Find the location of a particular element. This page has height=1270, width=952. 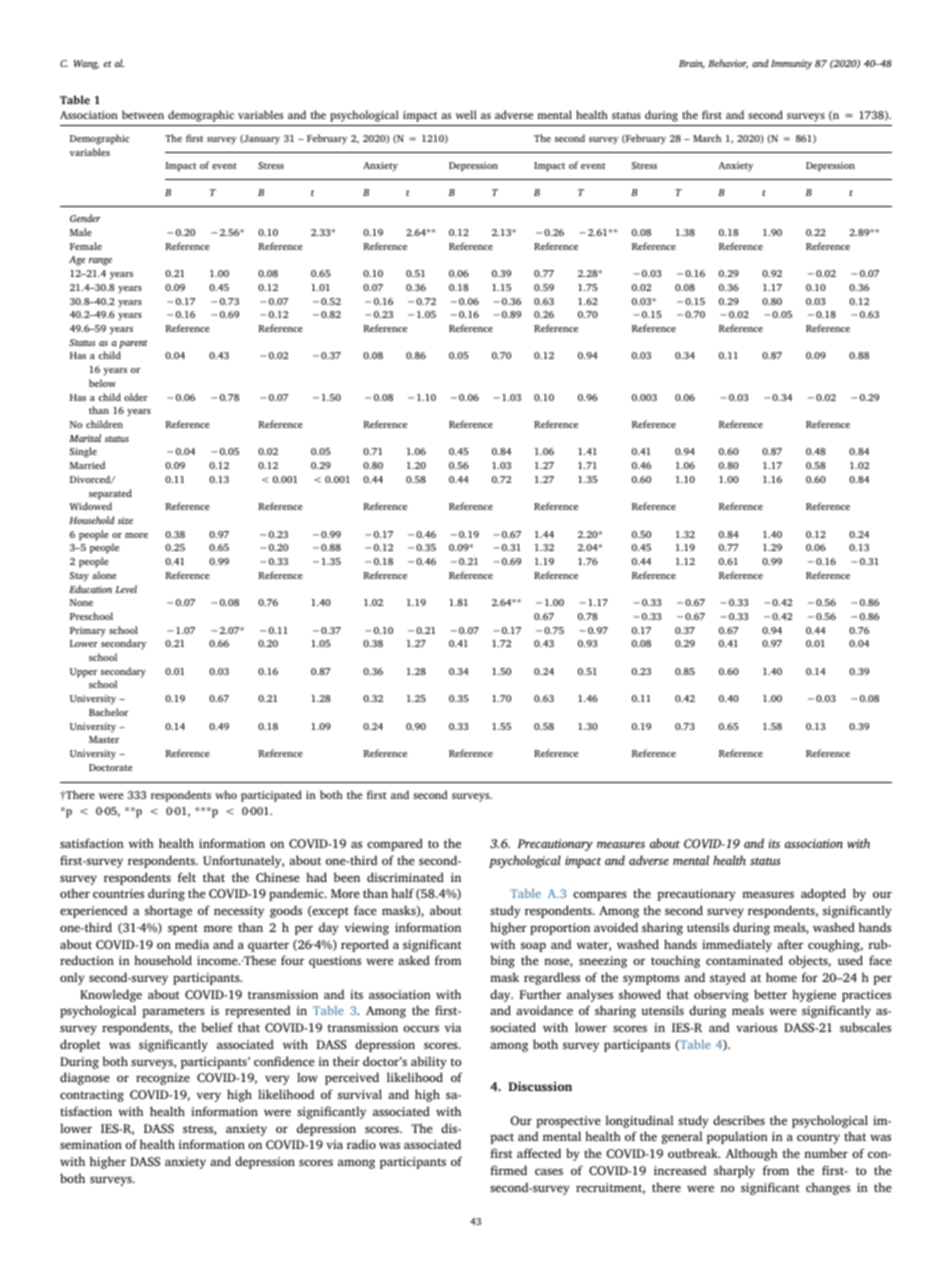

January is located at coordinates (261, 140).
